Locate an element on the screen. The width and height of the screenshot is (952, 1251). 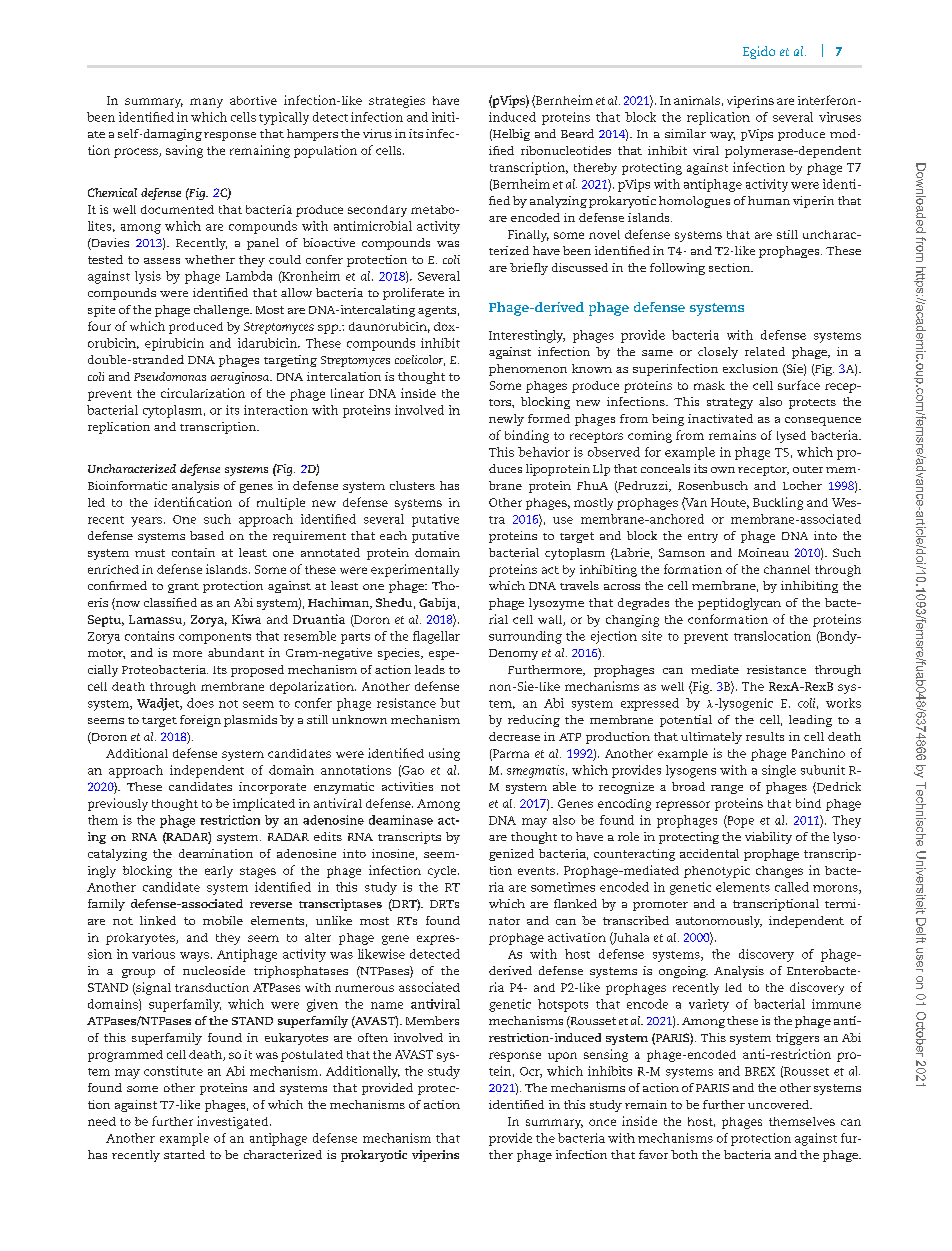
started is located at coordinates (184, 1154).
